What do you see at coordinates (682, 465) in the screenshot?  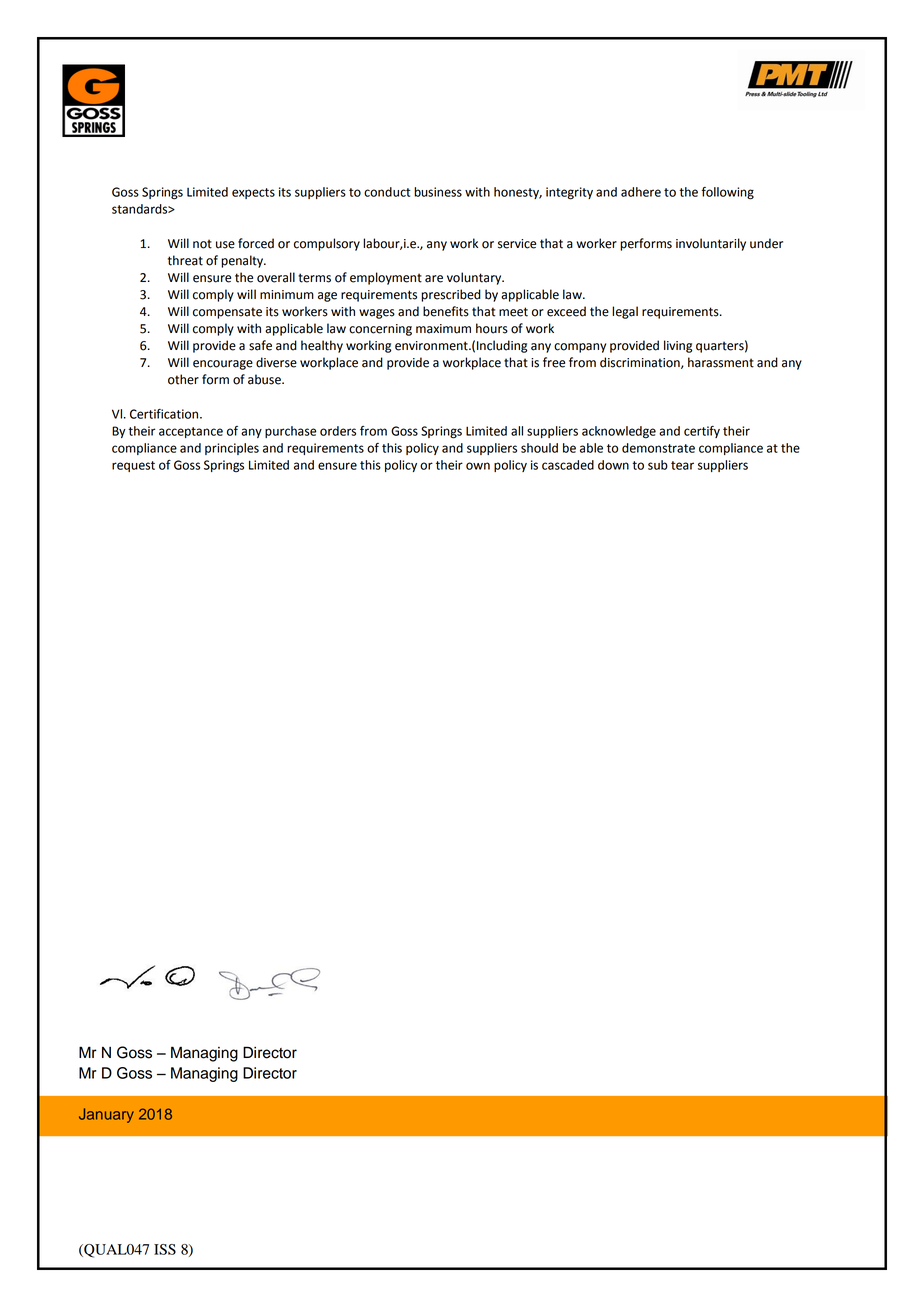 I see `tear` at bounding box center [682, 465].
